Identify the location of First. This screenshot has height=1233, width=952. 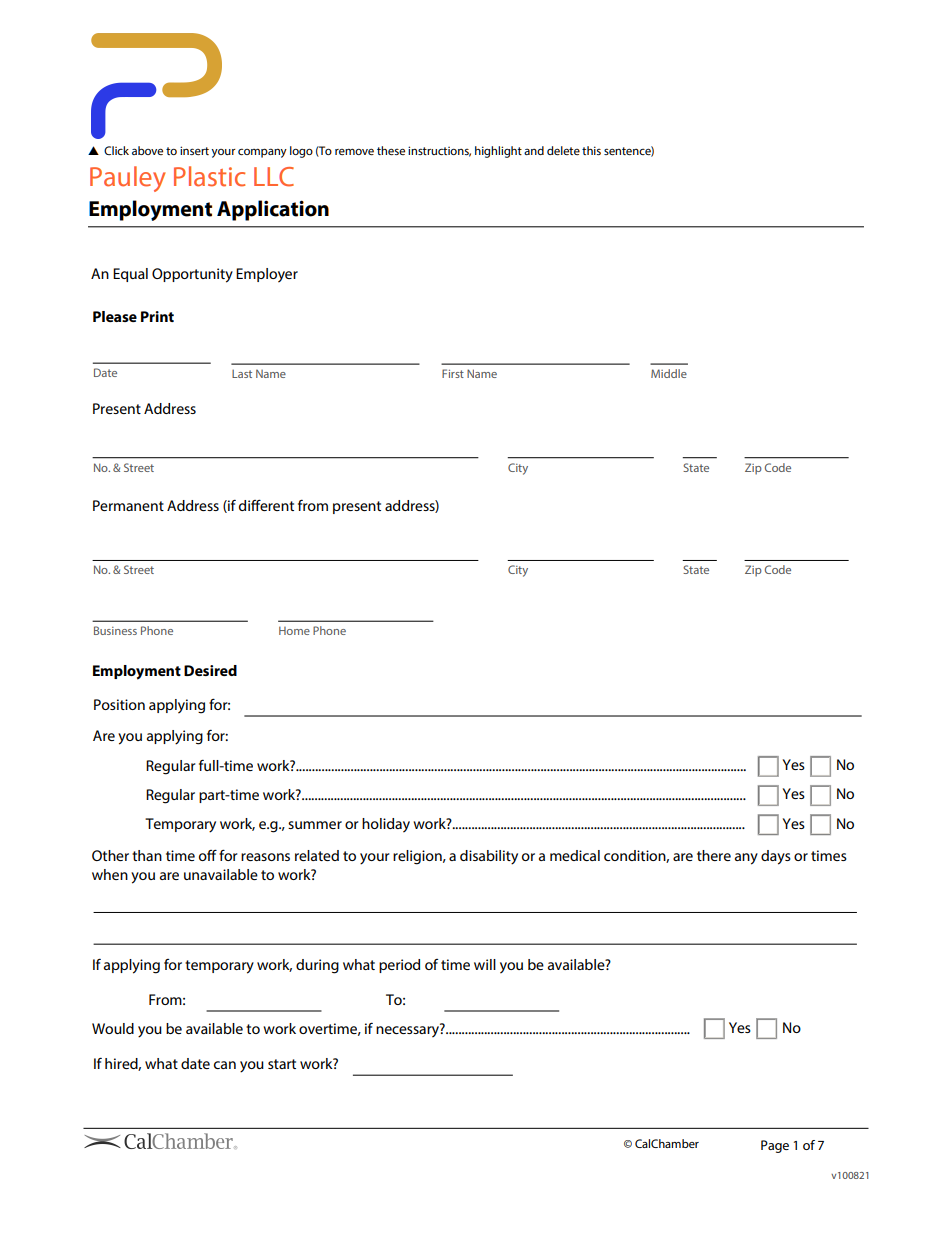
(453, 373).
